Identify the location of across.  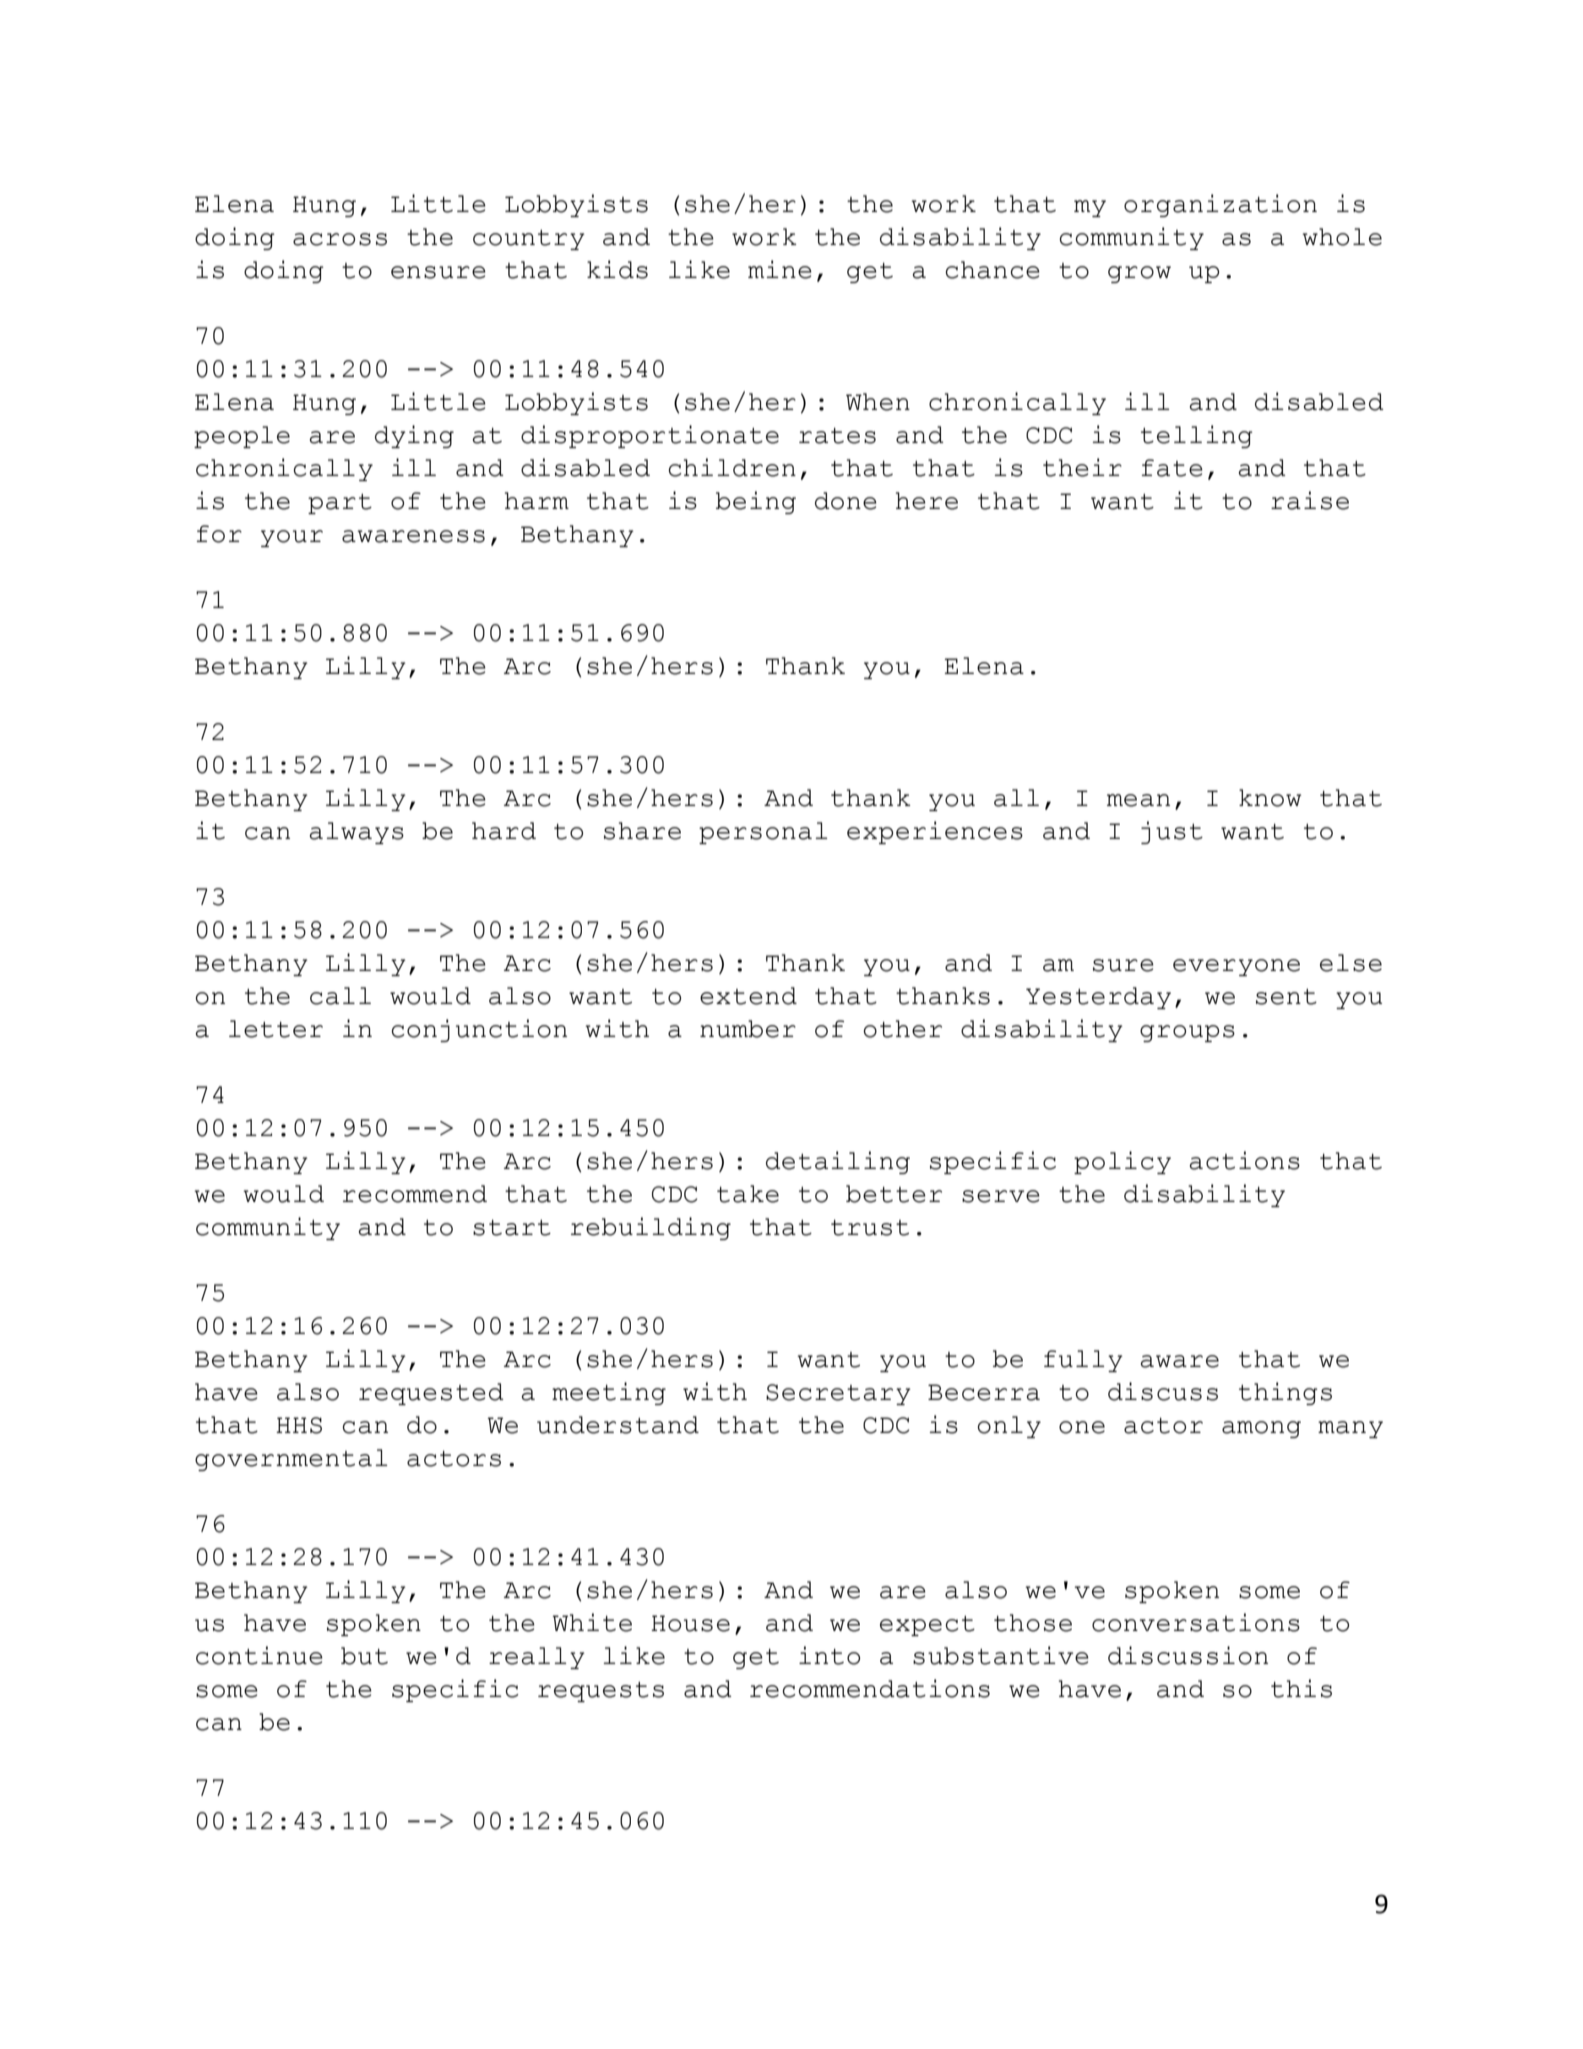
(340, 239).
